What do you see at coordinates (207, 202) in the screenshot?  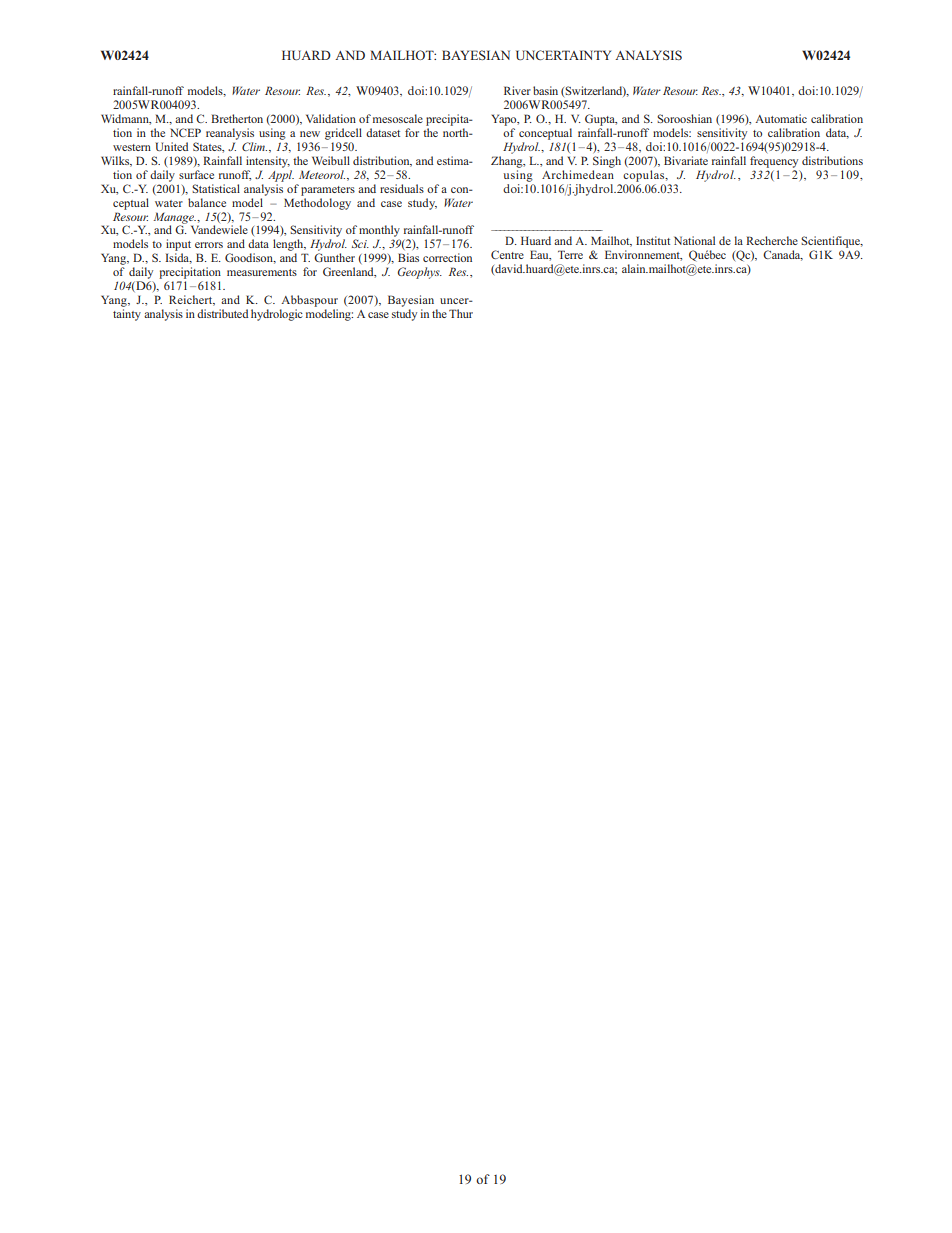 I see `balance` at bounding box center [207, 202].
